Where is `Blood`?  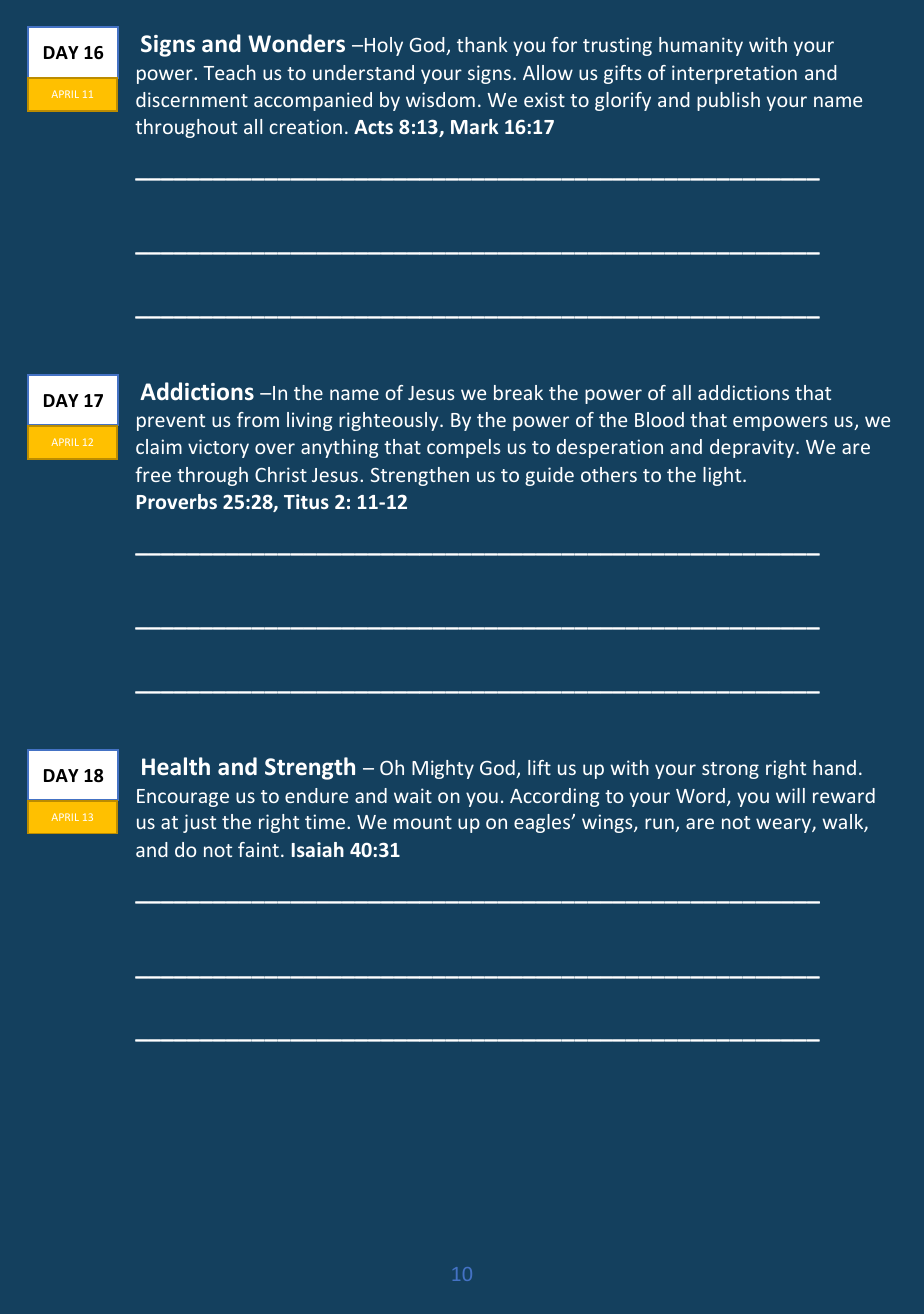 Blood is located at coordinates (659, 419).
